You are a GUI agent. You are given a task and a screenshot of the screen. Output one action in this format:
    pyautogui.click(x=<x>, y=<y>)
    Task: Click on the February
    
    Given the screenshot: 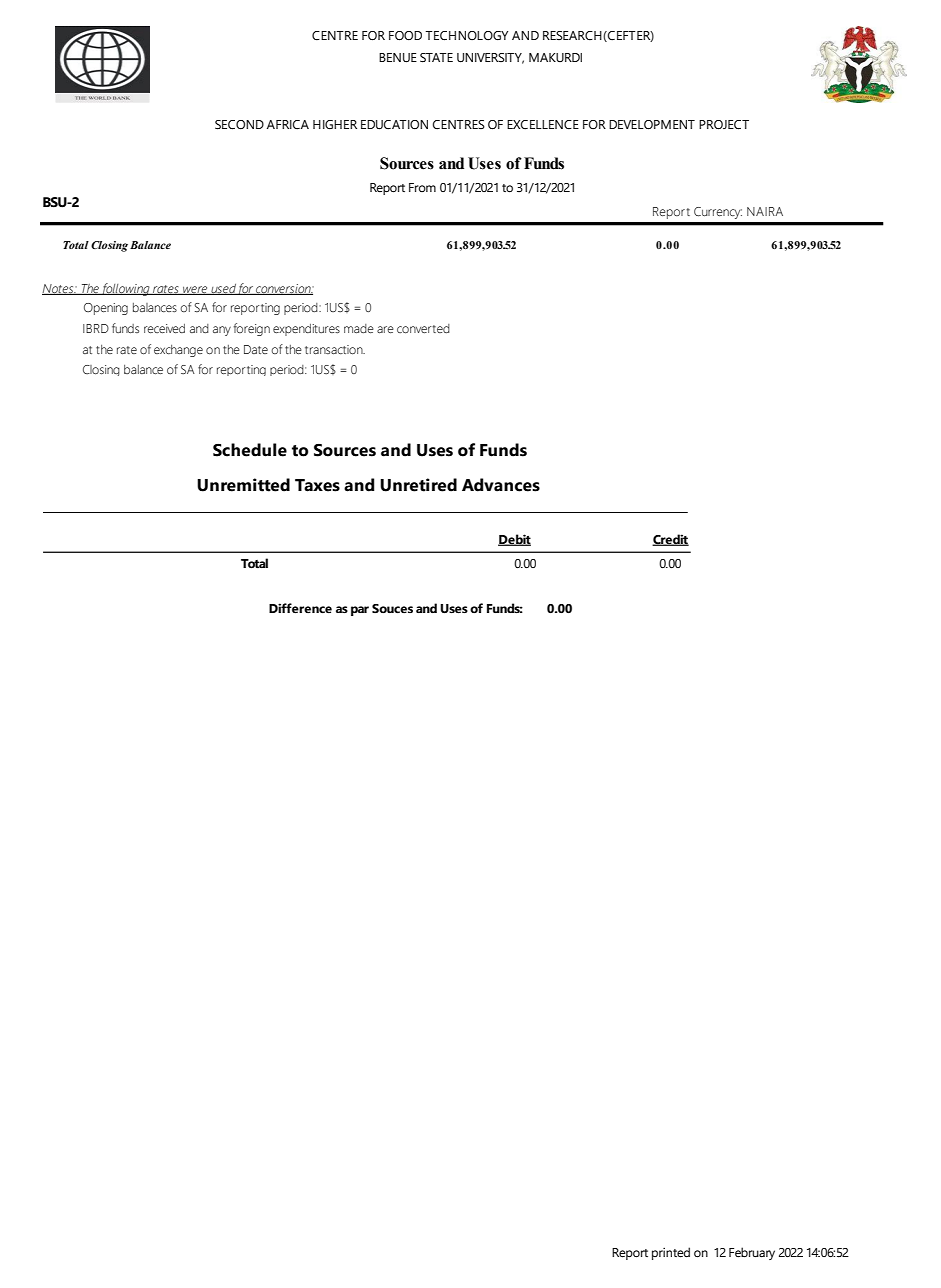 What is the action you would take?
    pyautogui.click(x=752, y=1253)
